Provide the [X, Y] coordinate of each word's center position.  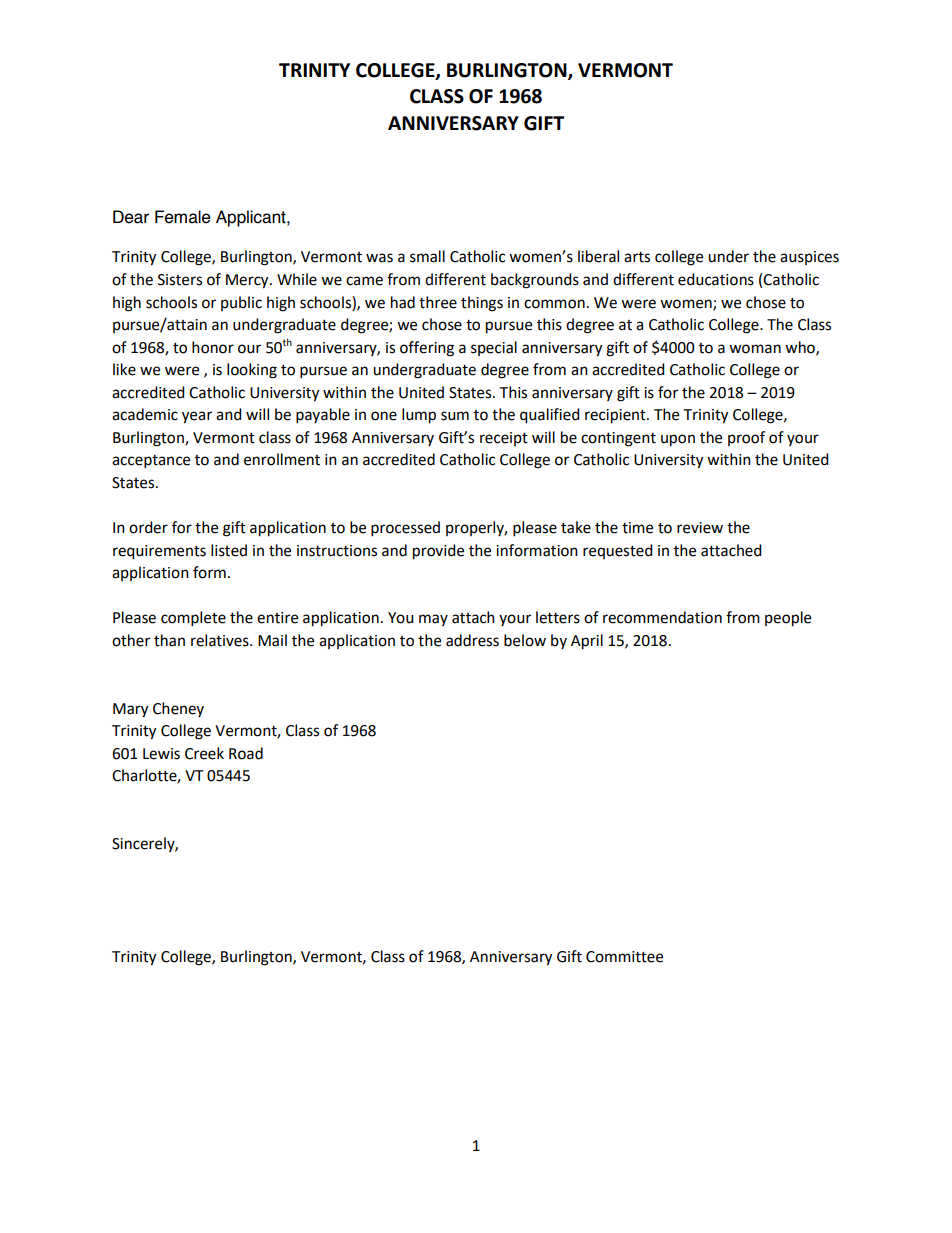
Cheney [178, 709]
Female [183, 217]
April [587, 642]
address [472, 640]
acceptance [151, 462]
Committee [624, 957]
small [427, 256]
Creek [204, 753]
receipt [504, 439]
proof [746, 438]
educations [716, 279]
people [788, 619]
